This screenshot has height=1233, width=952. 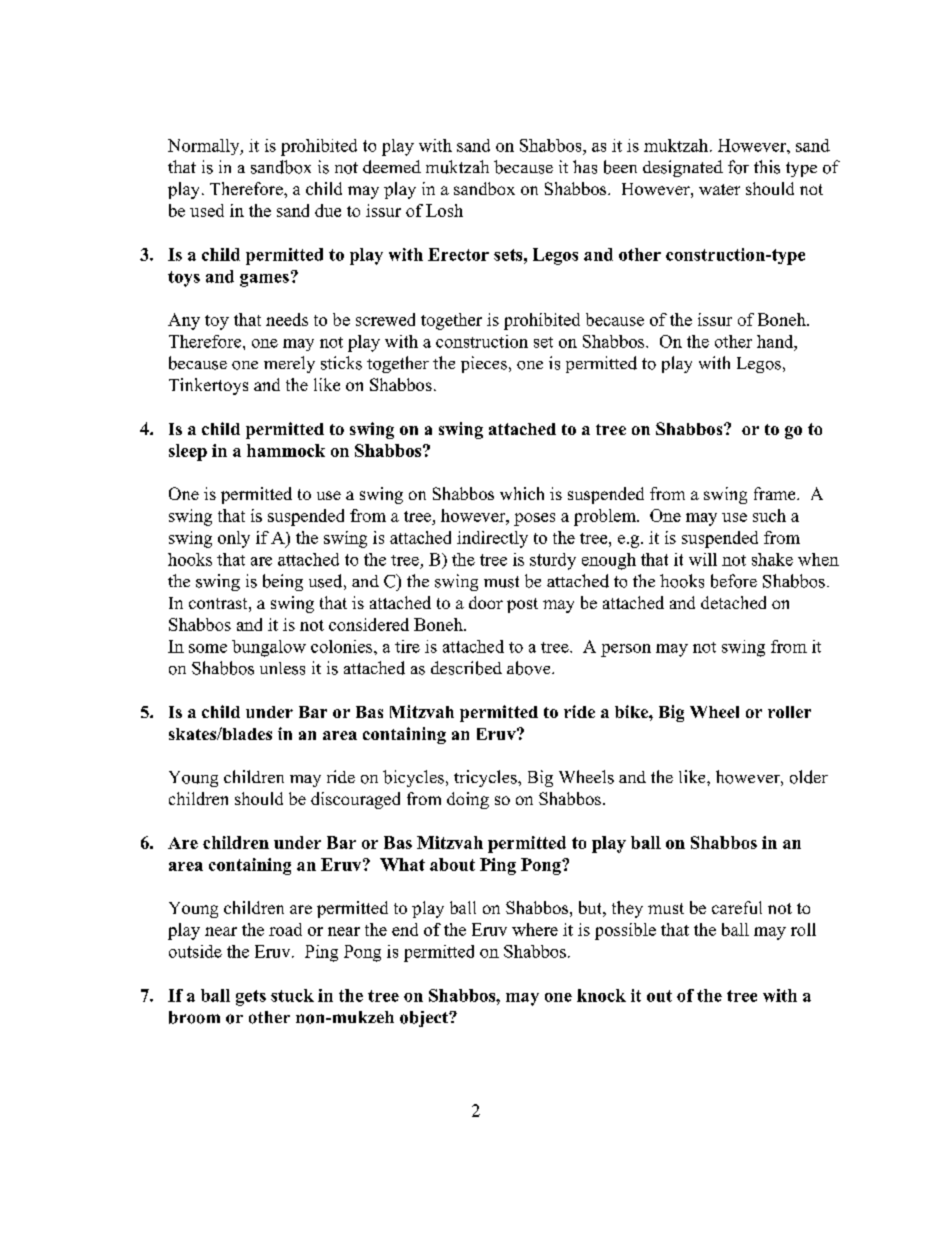 What do you see at coordinates (251, 998) in the screenshot?
I see `gets` at bounding box center [251, 998].
